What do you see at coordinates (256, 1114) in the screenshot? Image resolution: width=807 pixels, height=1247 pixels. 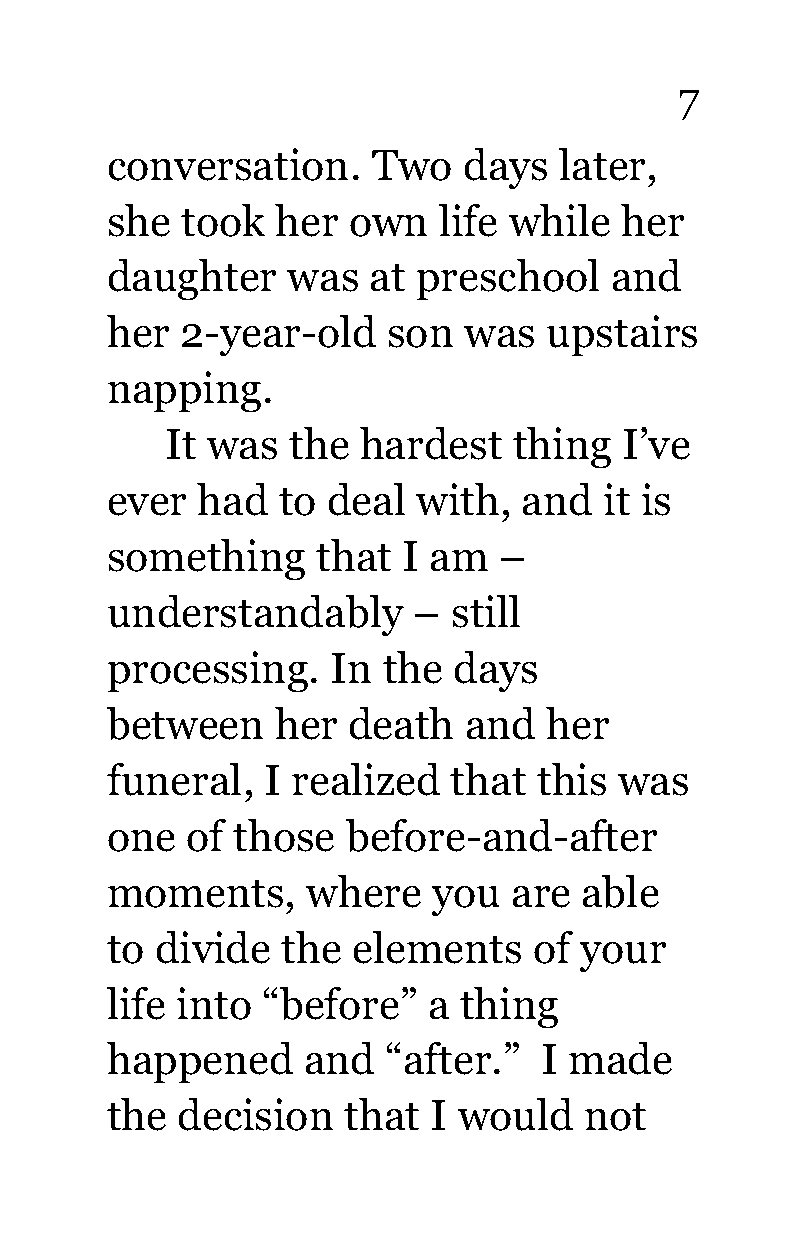 I see `decision` at bounding box center [256, 1114].
